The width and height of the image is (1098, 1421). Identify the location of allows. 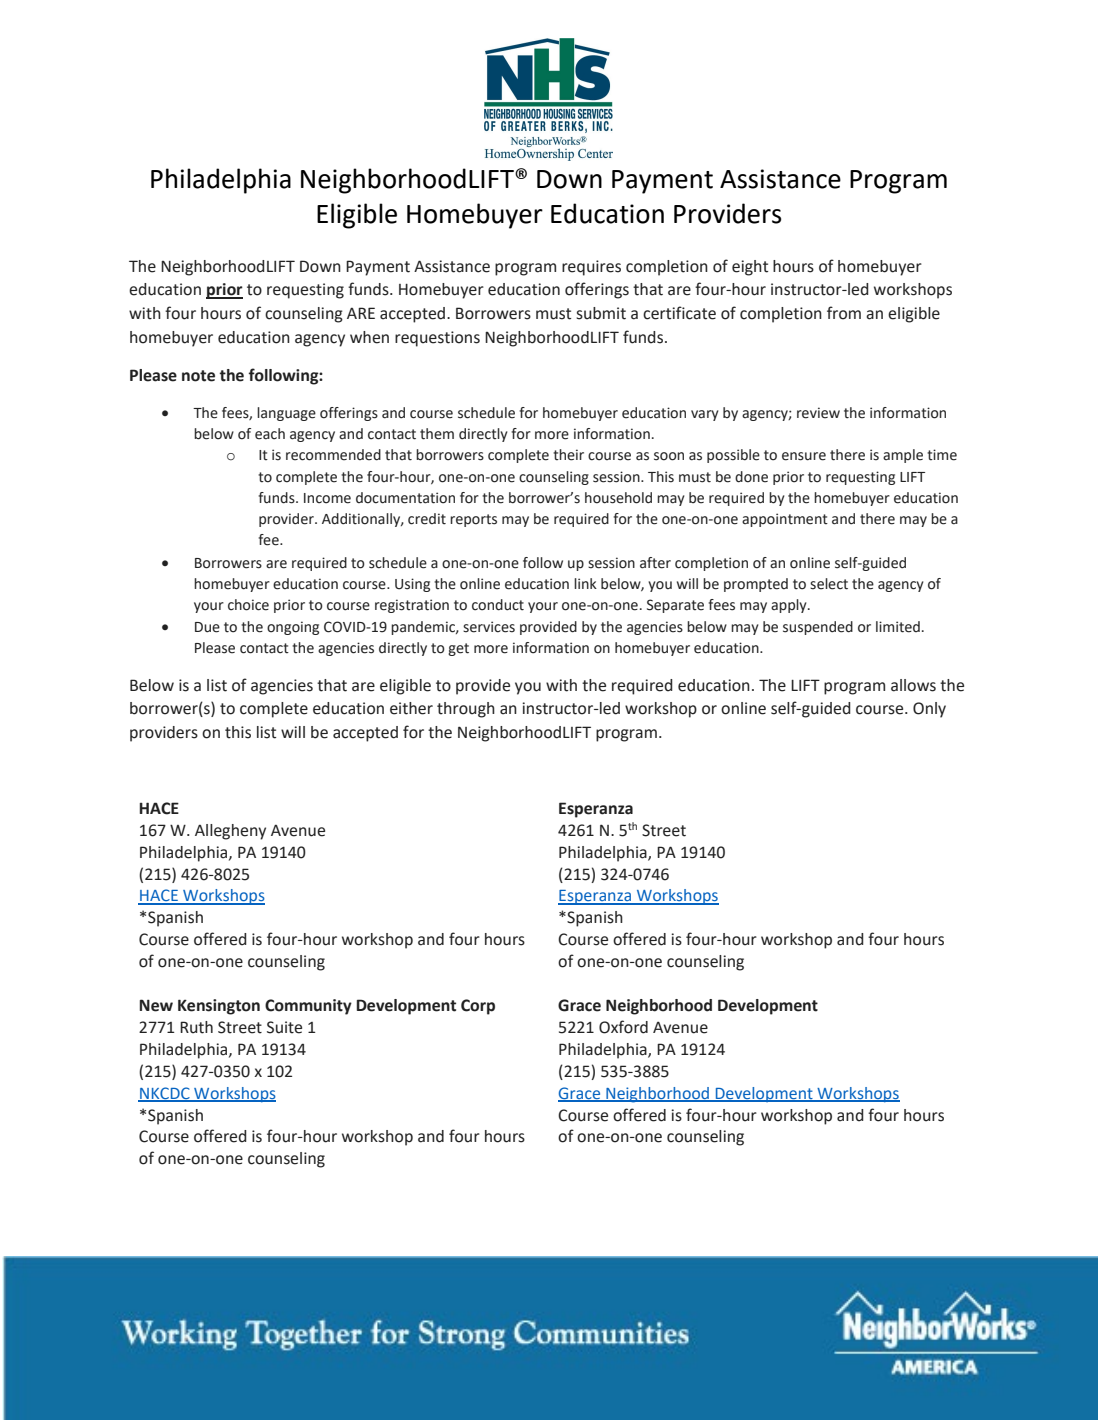
(913, 685).
